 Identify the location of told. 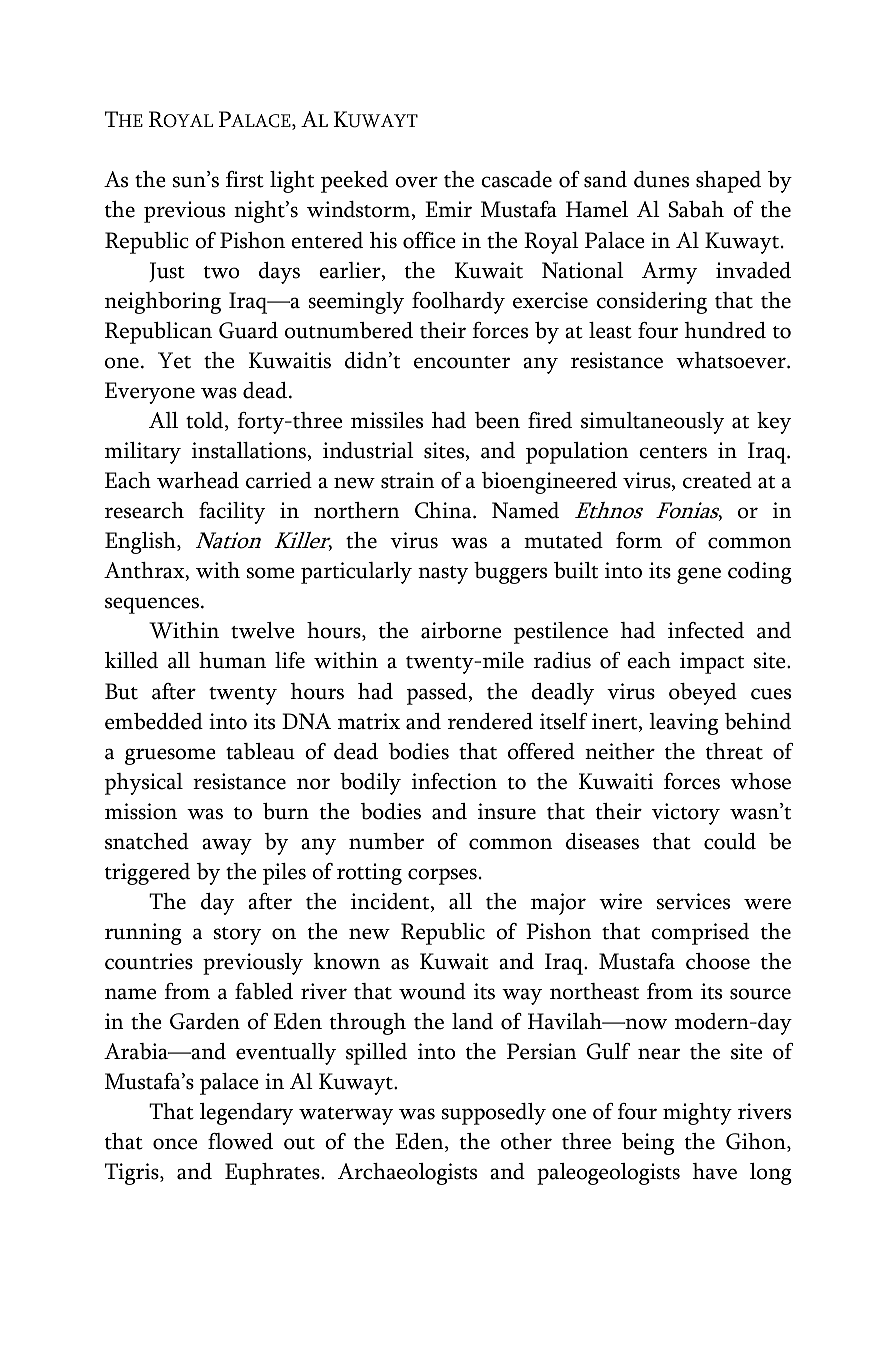
(206, 421).
